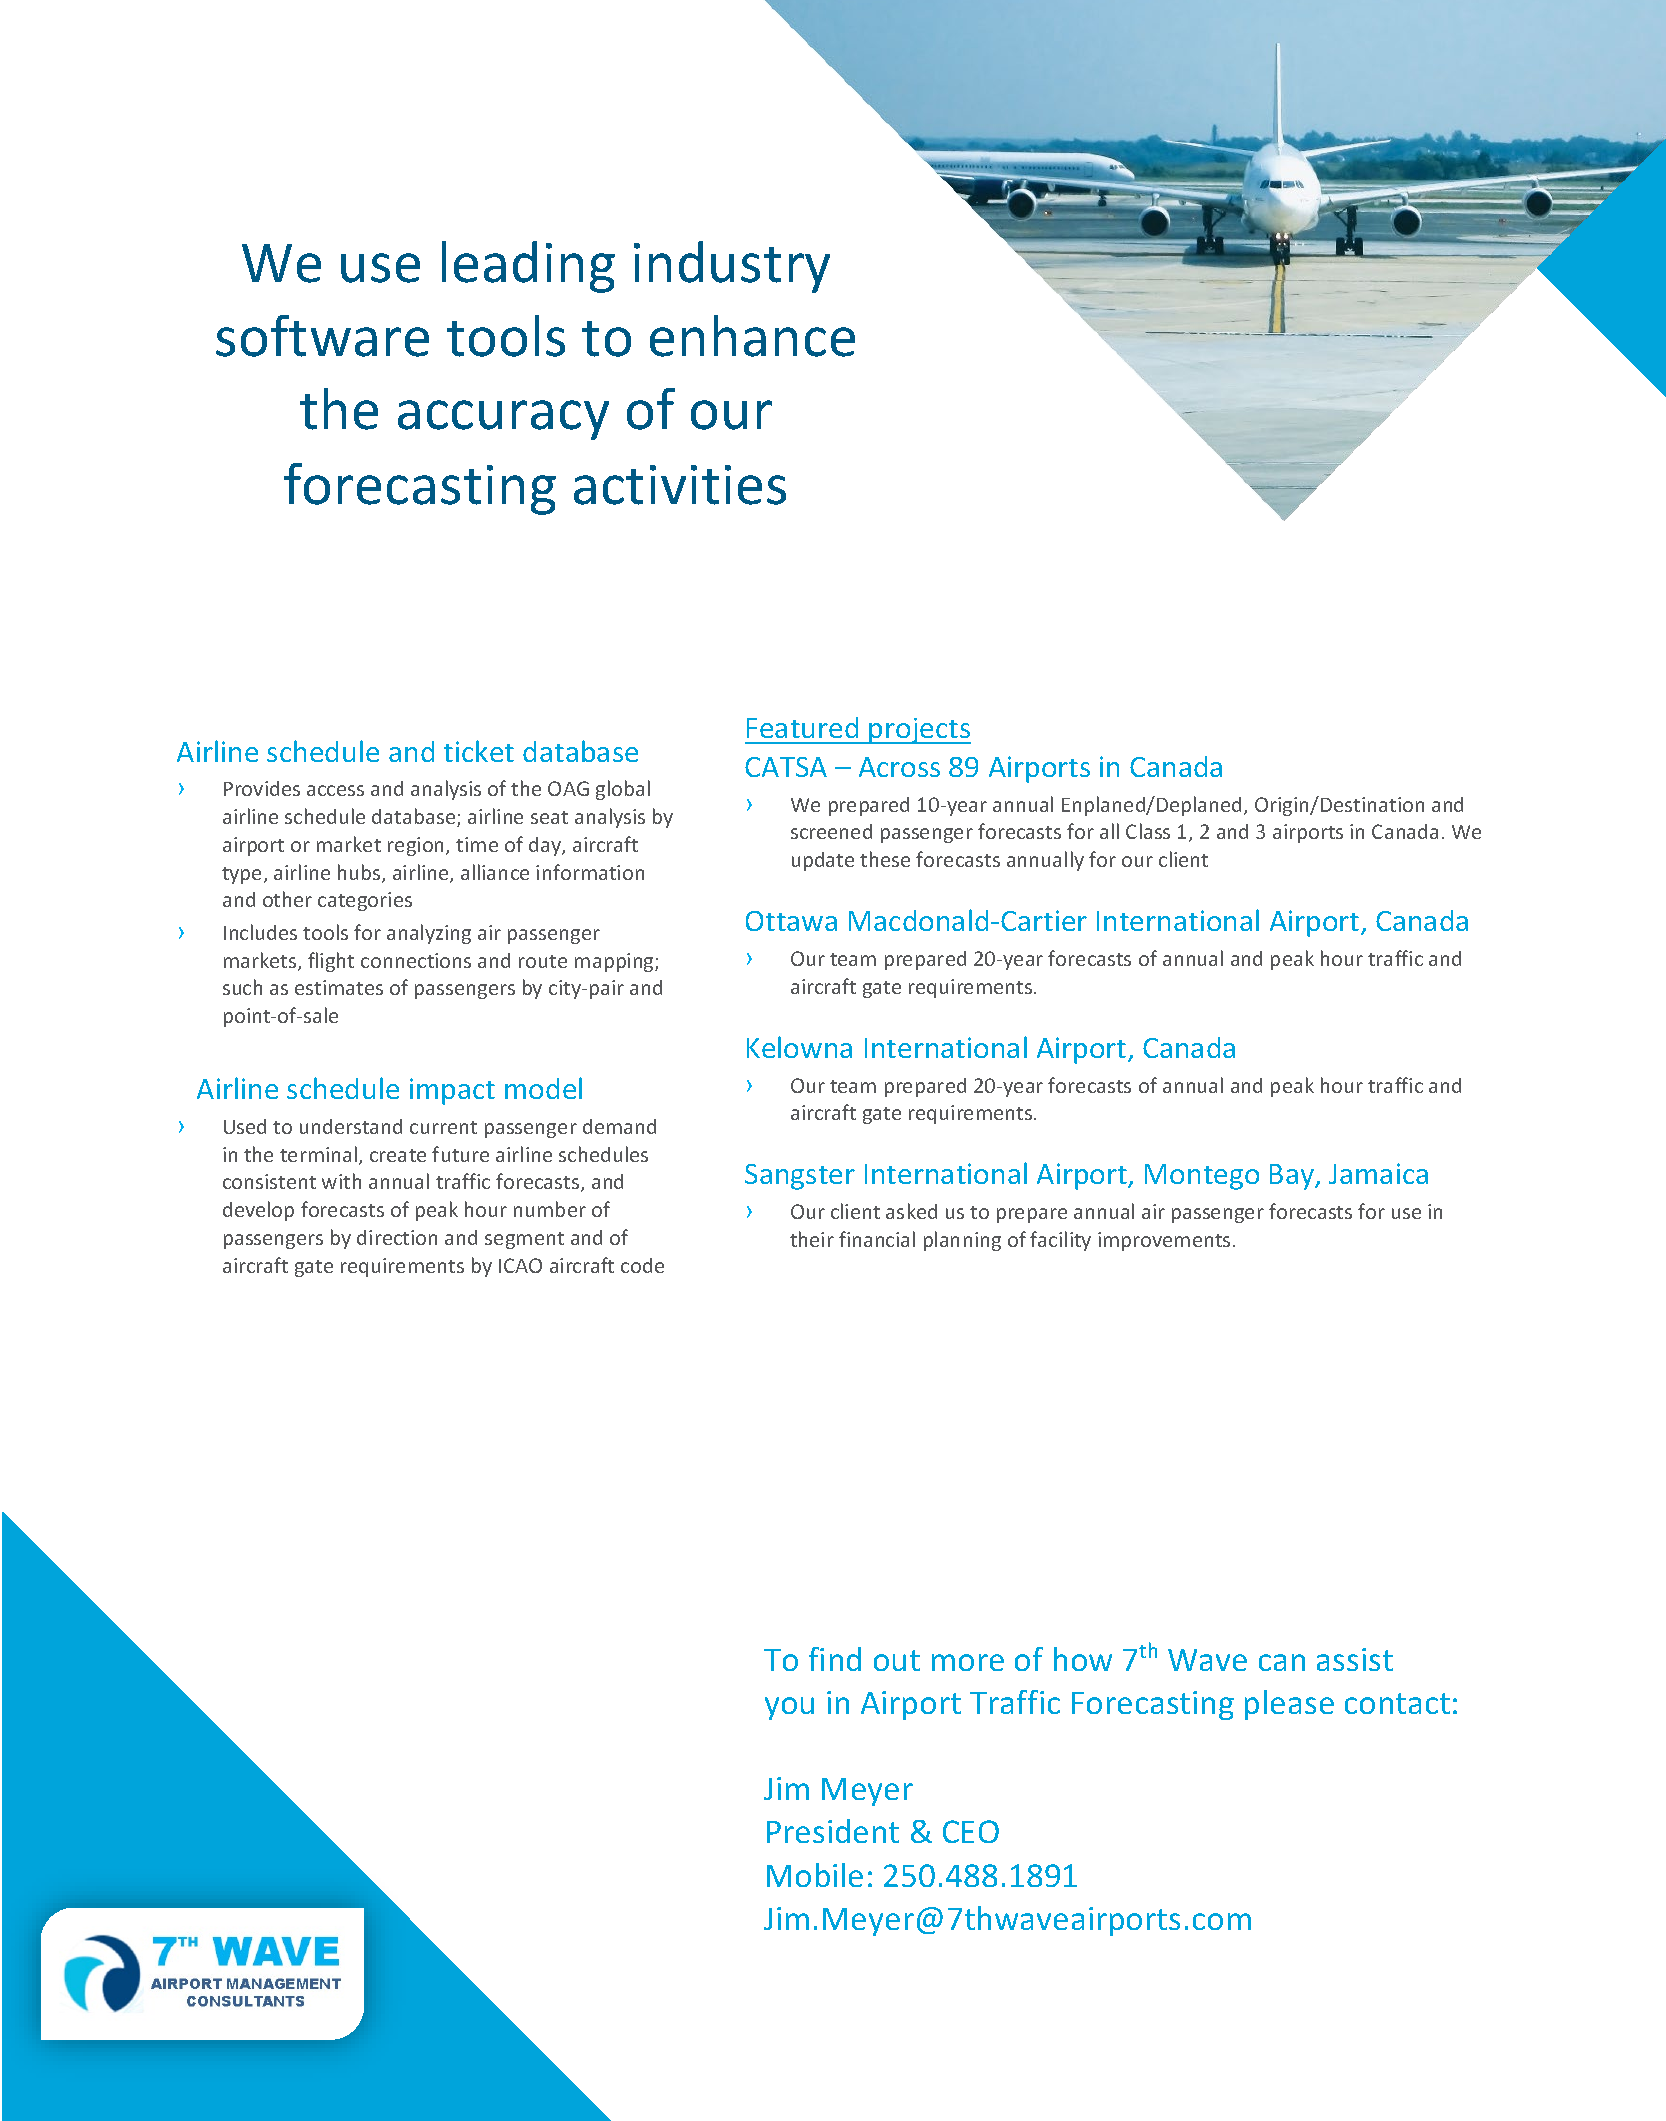 The height and width of the page is (2121, 1666). I want to click on software, so click(322, 336).
